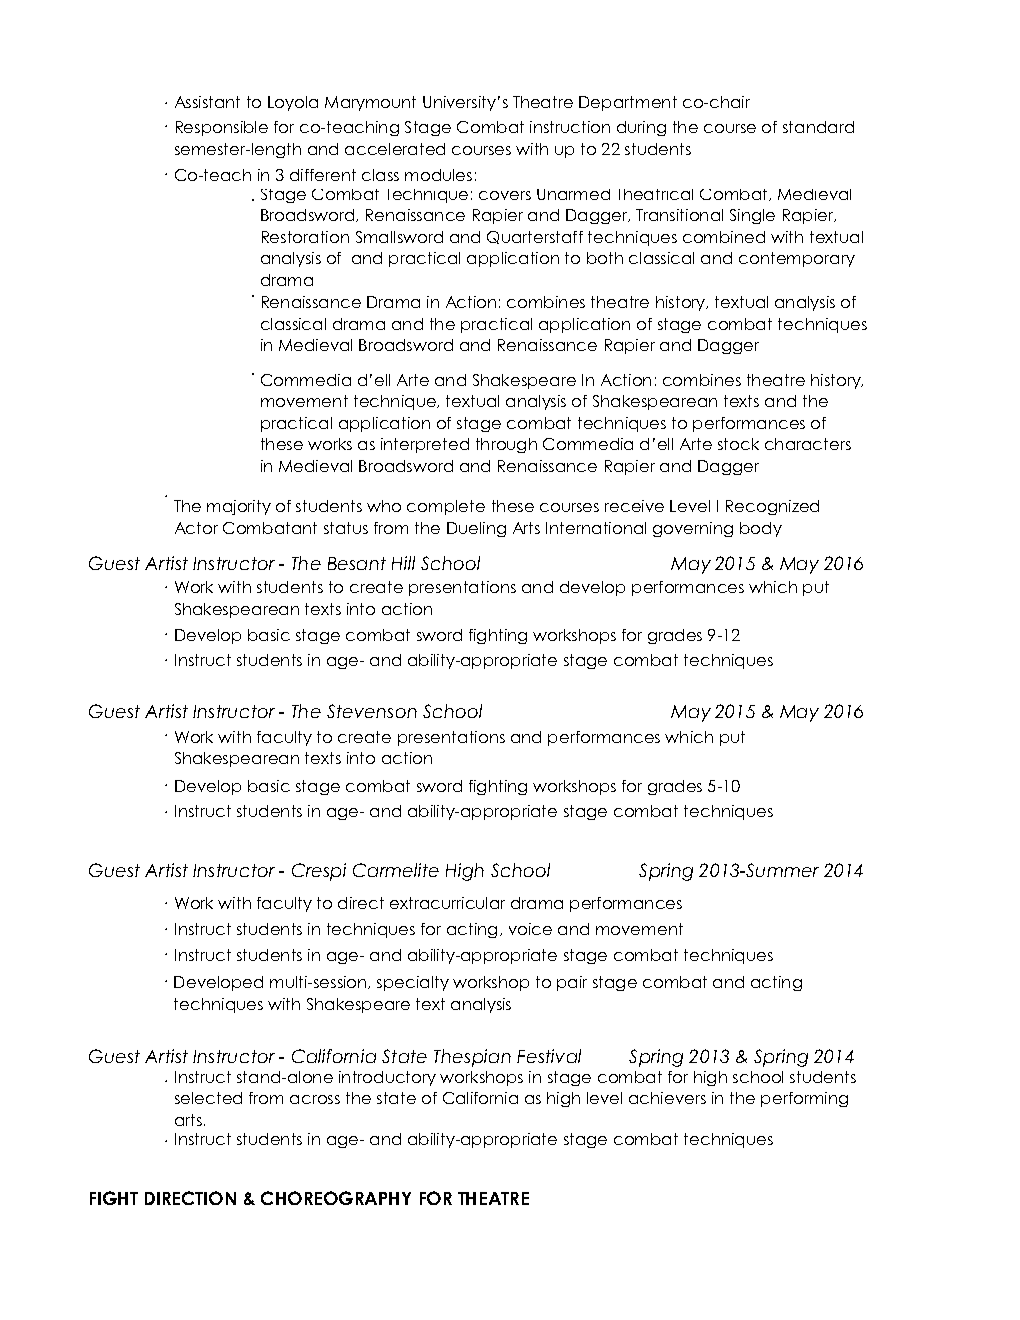 This screenshot has width=1020, height=1320. Describe the element at coordinates (476, 529) in the screenshot. I see `Dueling` at that location.
